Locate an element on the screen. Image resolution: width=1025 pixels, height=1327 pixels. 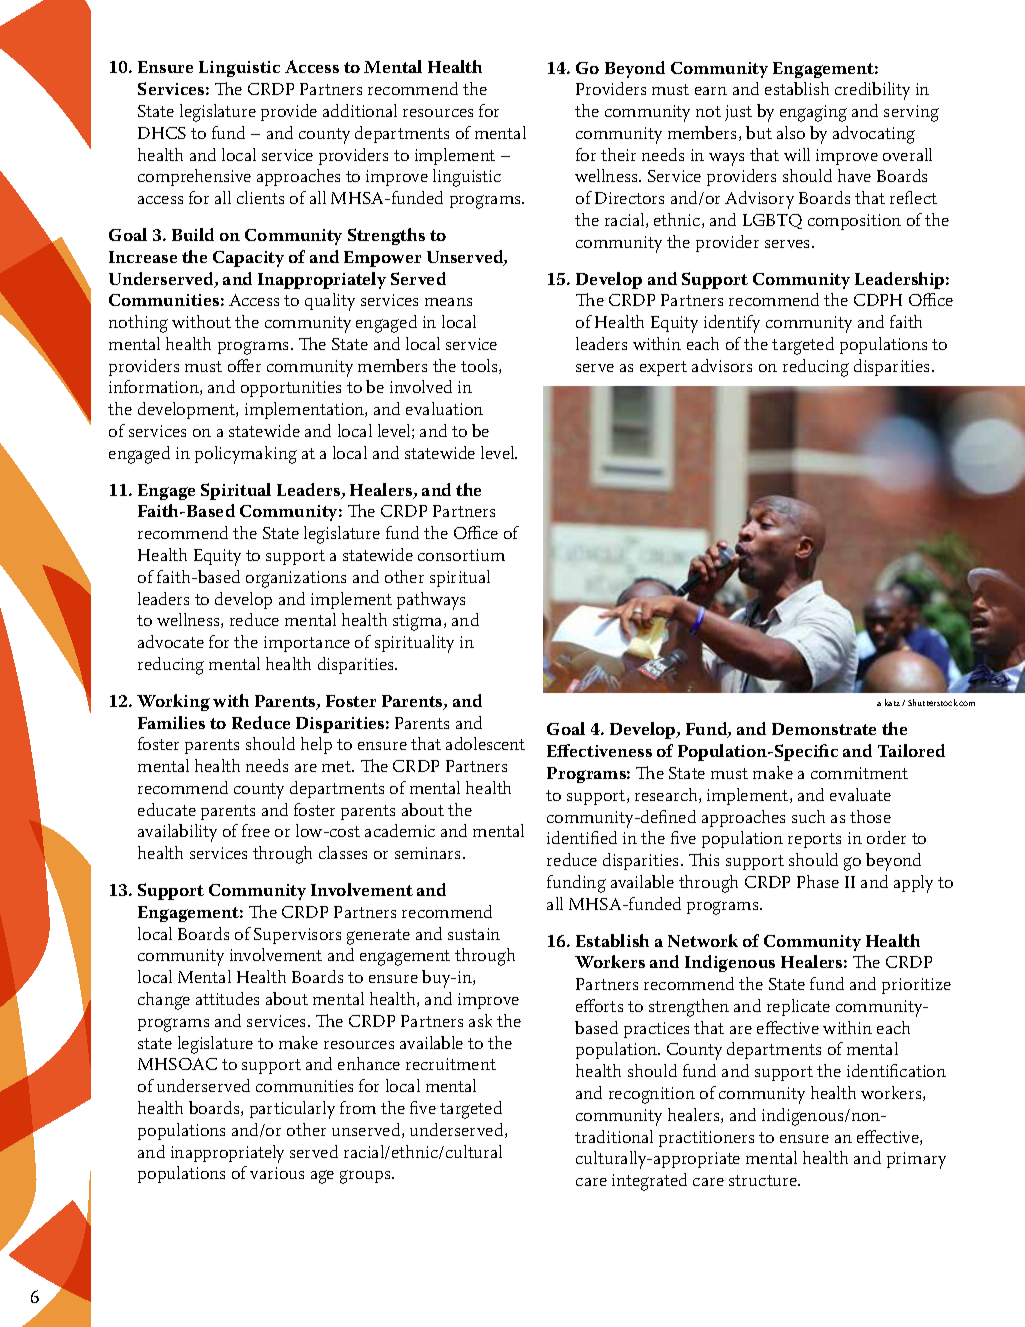
Phase is located at coordinates (818, 881).
